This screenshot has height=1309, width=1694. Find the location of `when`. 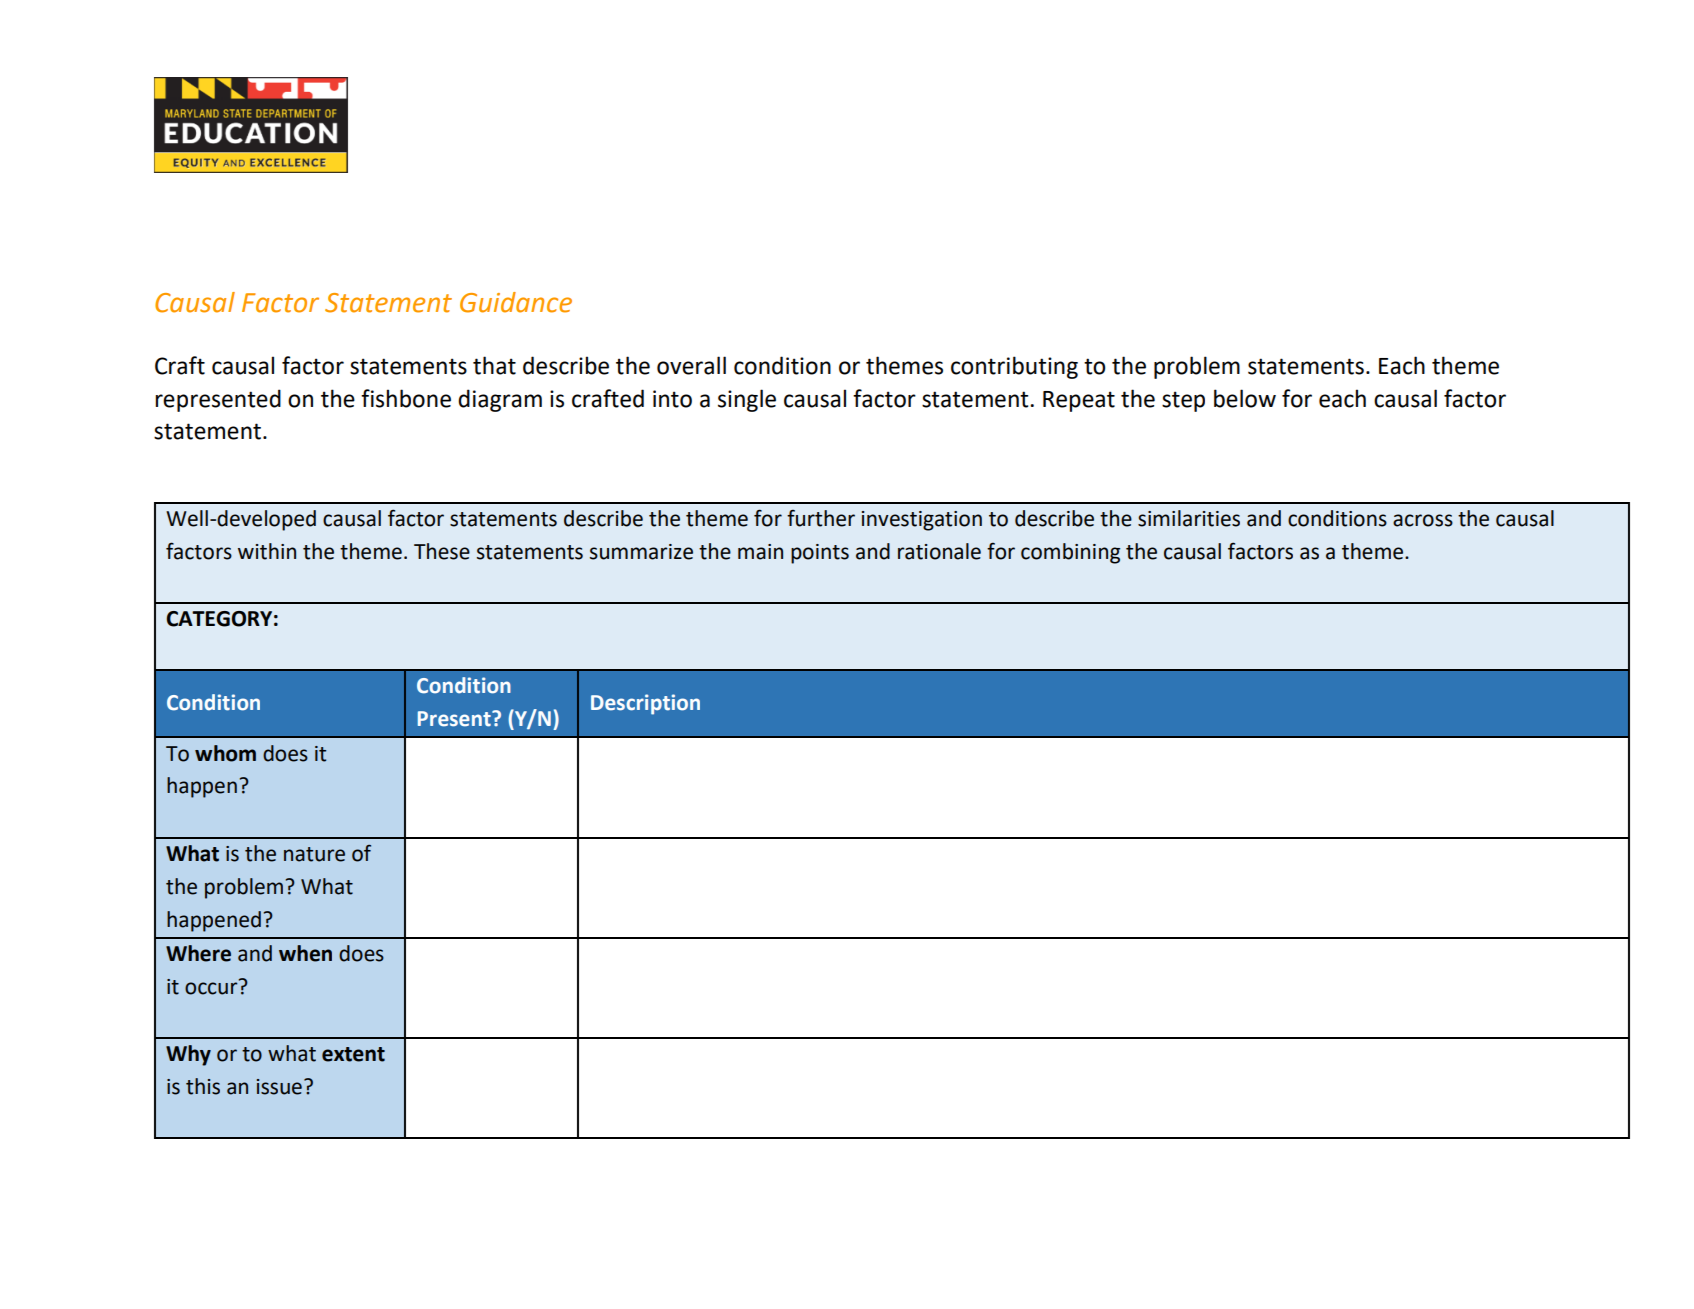

when is located at coordinates (305, 953).
